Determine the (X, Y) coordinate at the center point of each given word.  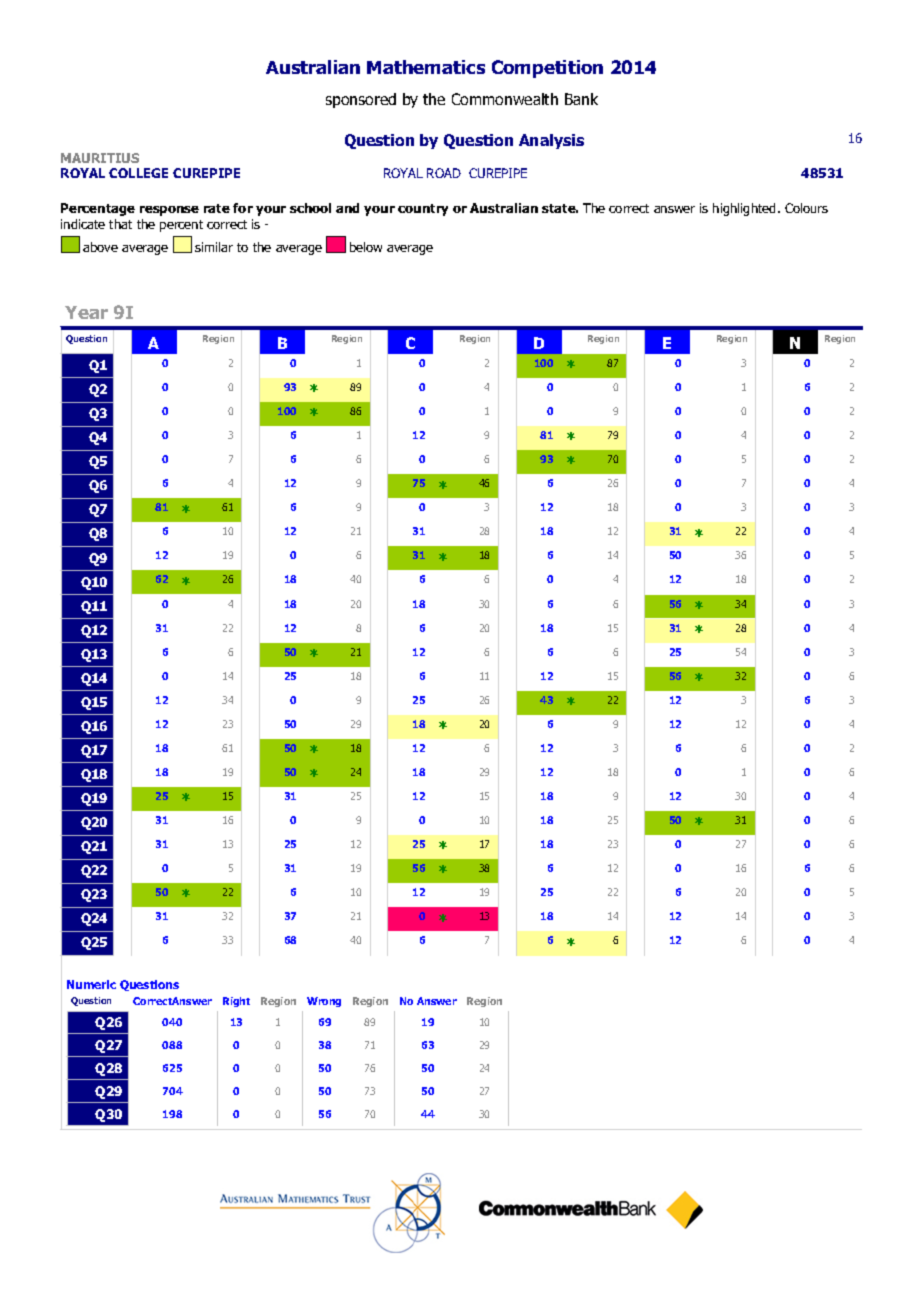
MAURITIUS (100, 158)
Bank (581, 99)
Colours (806, 208)
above (100, 247)
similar (214, 247)
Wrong (324, 1002)
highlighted (746, 209)
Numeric (91, 984)
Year (86, 312)
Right (236, 1002)
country (423, 210)
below (366, 247)
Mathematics (426, 67)
